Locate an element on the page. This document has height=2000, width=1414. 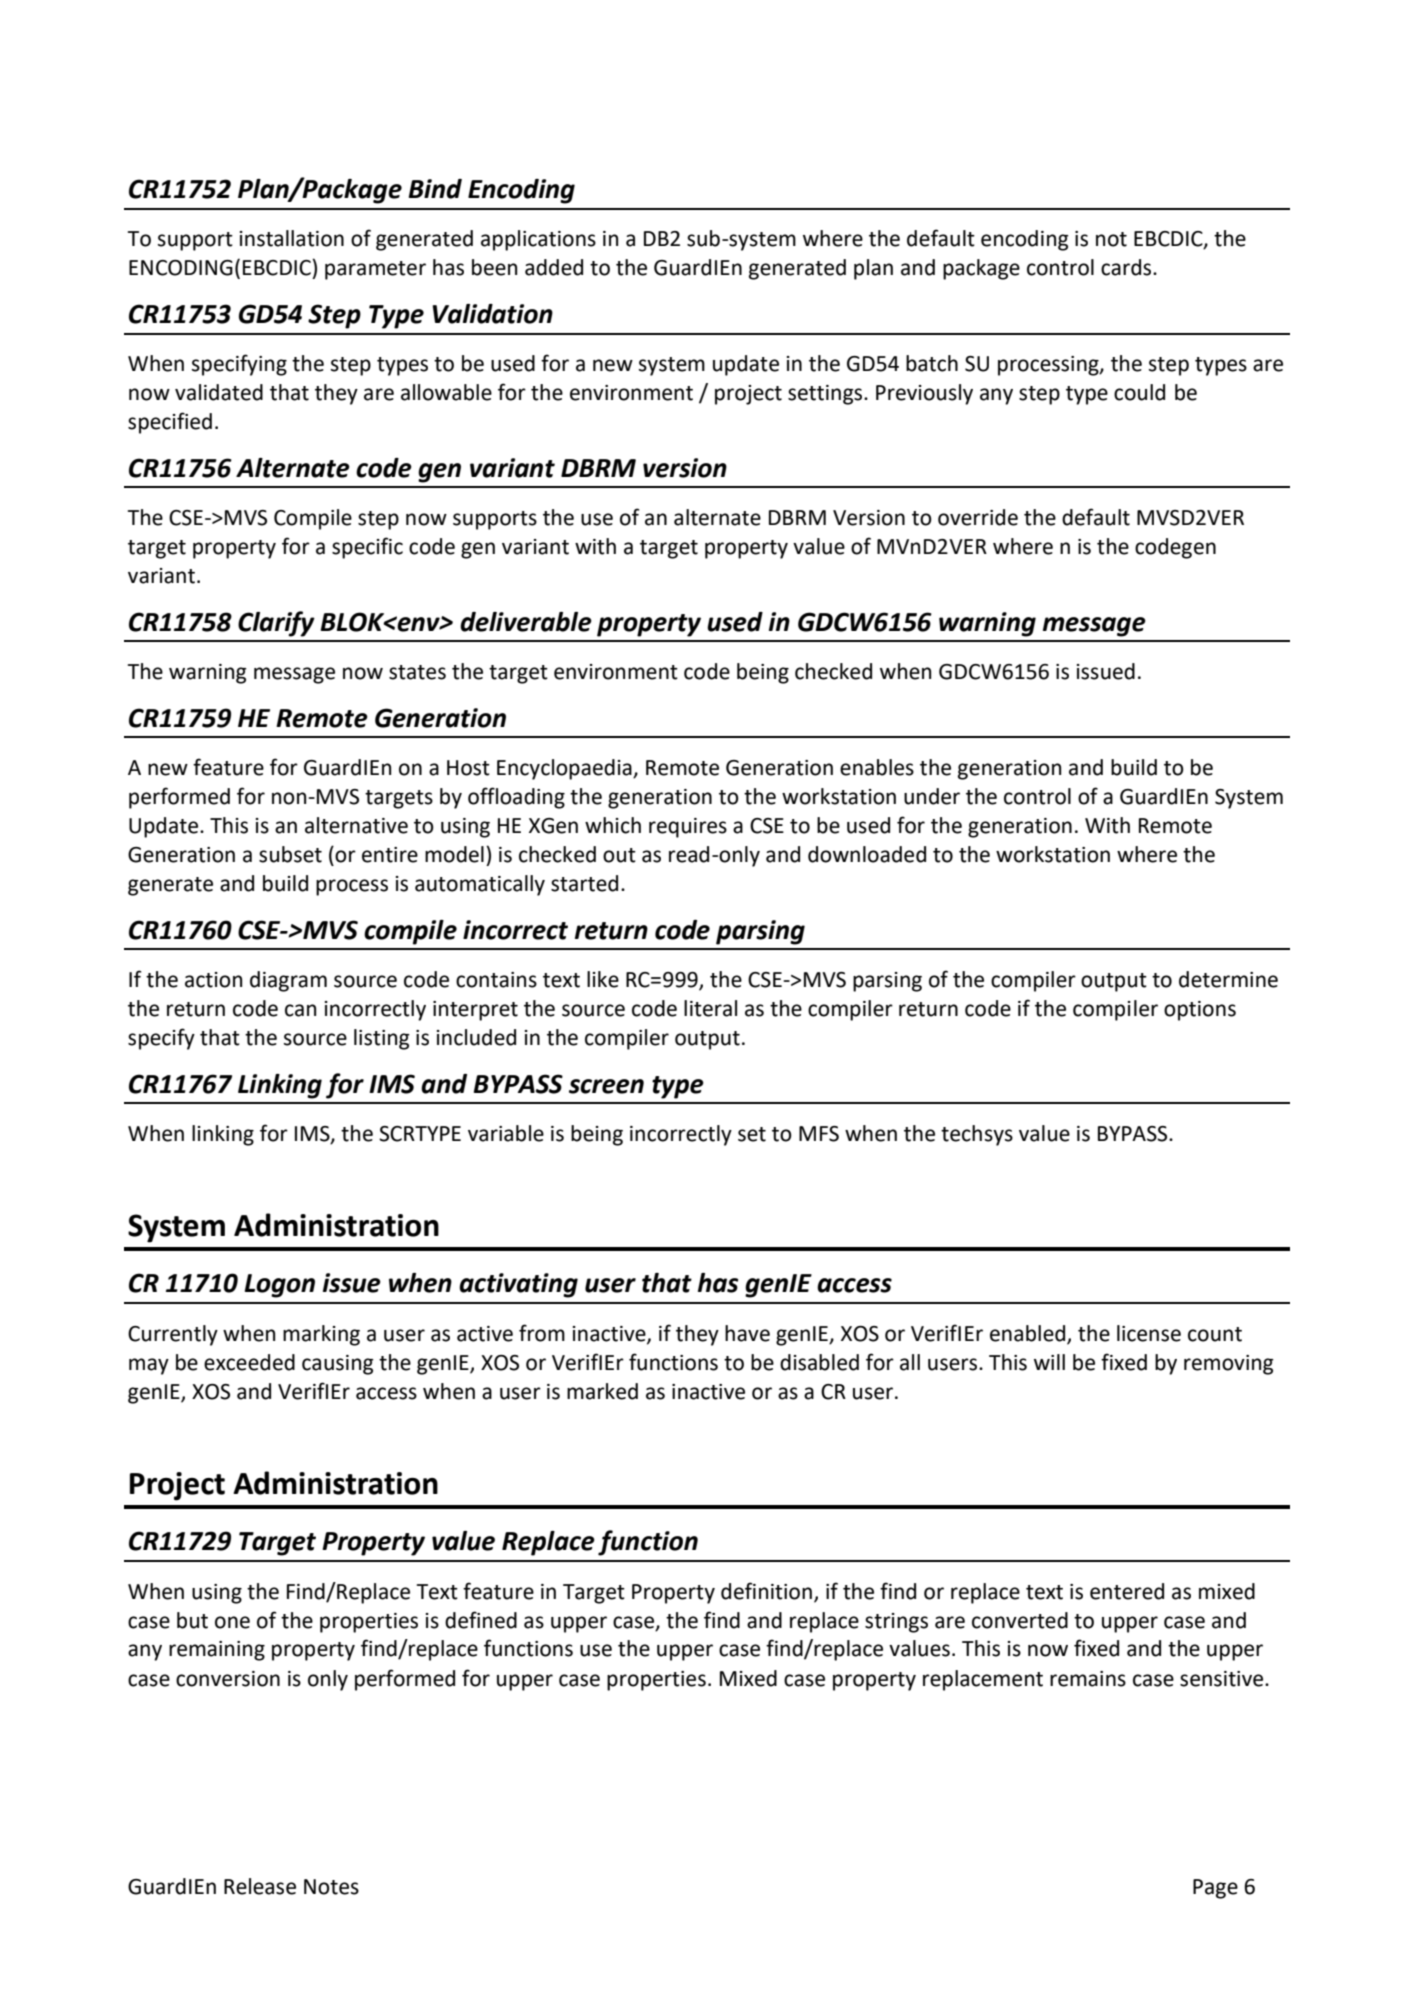
alternative is located at coordinates (356, 825).
